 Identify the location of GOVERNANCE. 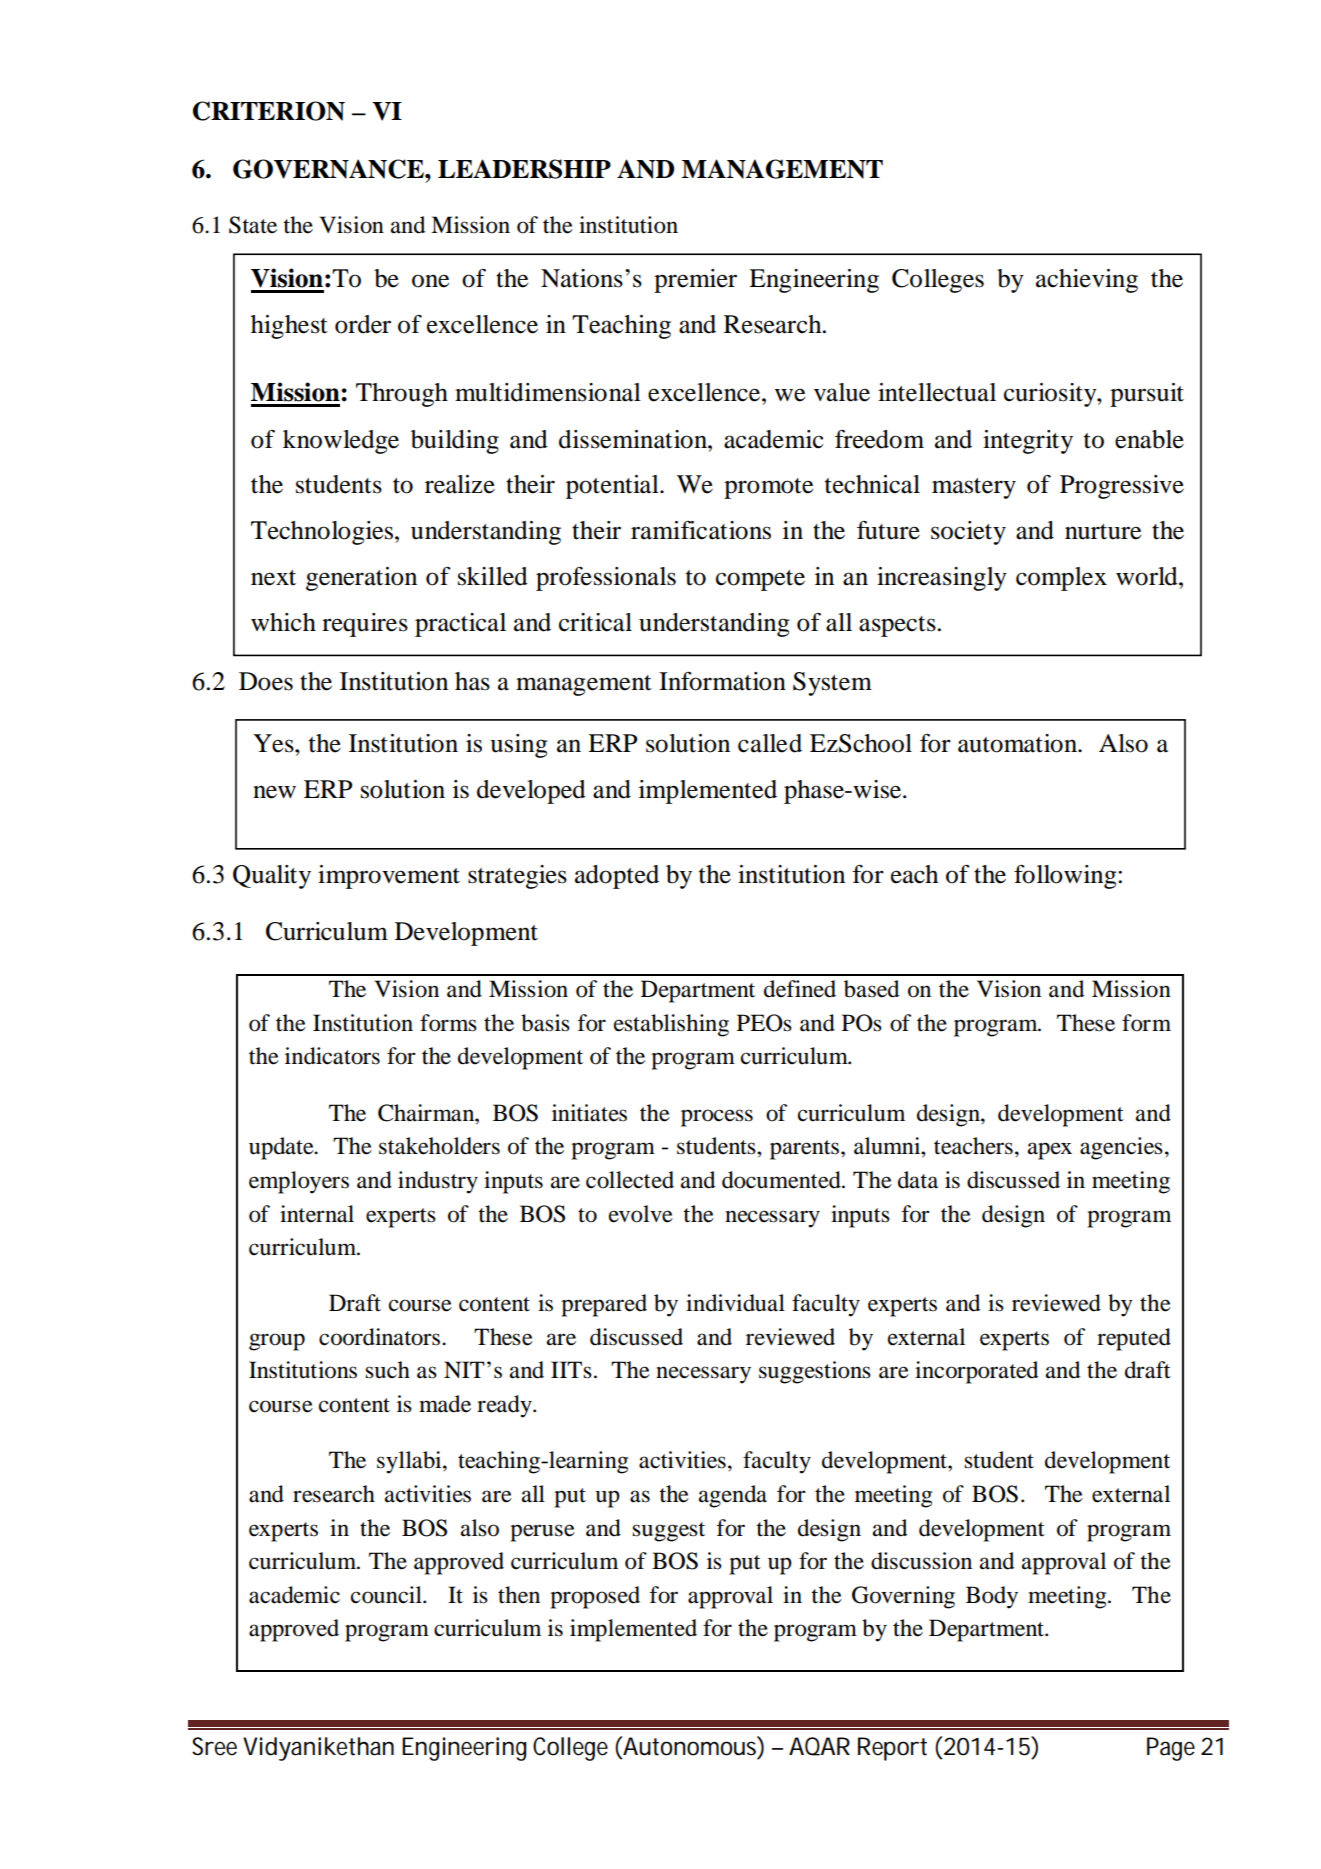
(329, 169).
